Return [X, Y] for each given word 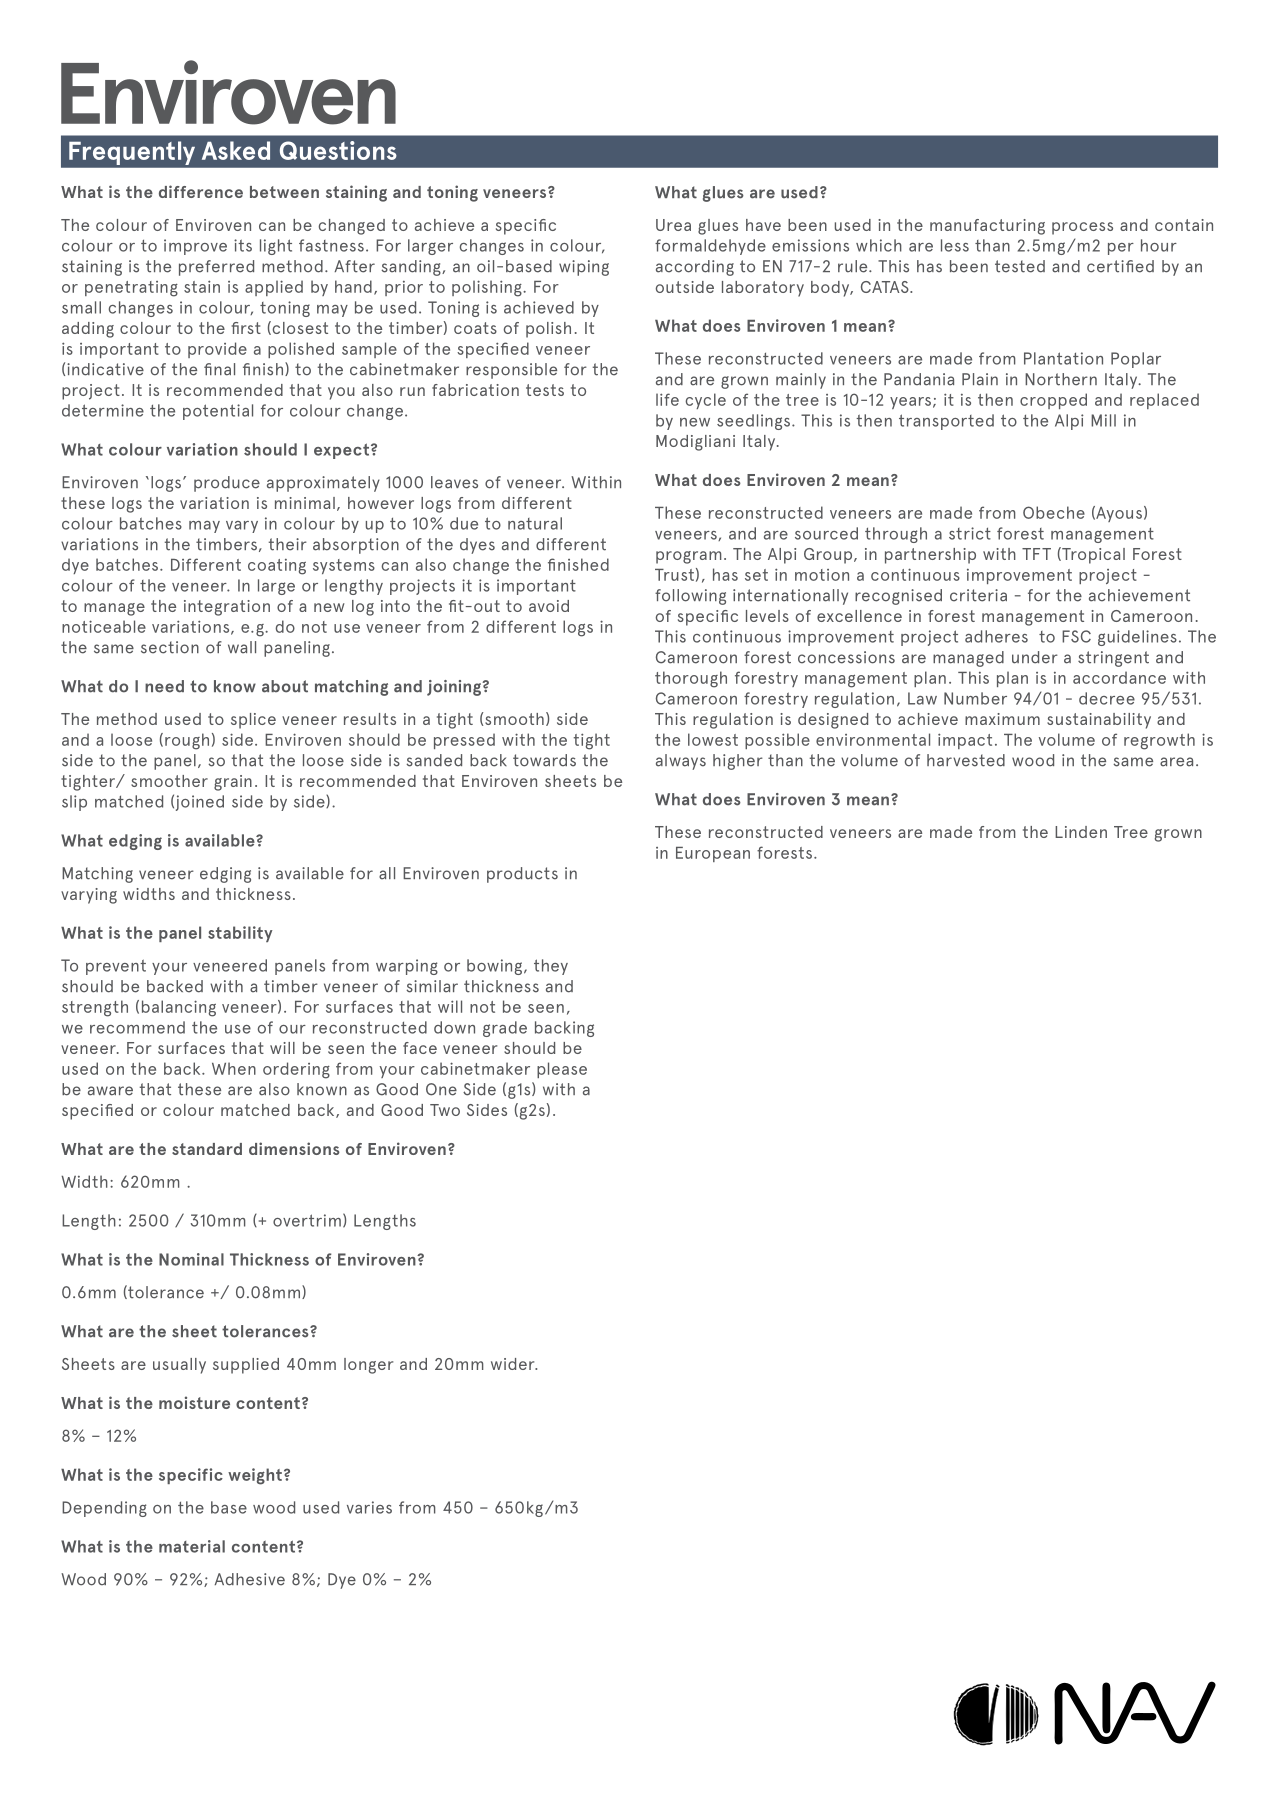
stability [240, 934]
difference [201, 191]
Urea [673, 225]
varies [369, 1507]
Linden [1081, 832]
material [192, 1546]
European [713, 854]
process [1082, 228]
